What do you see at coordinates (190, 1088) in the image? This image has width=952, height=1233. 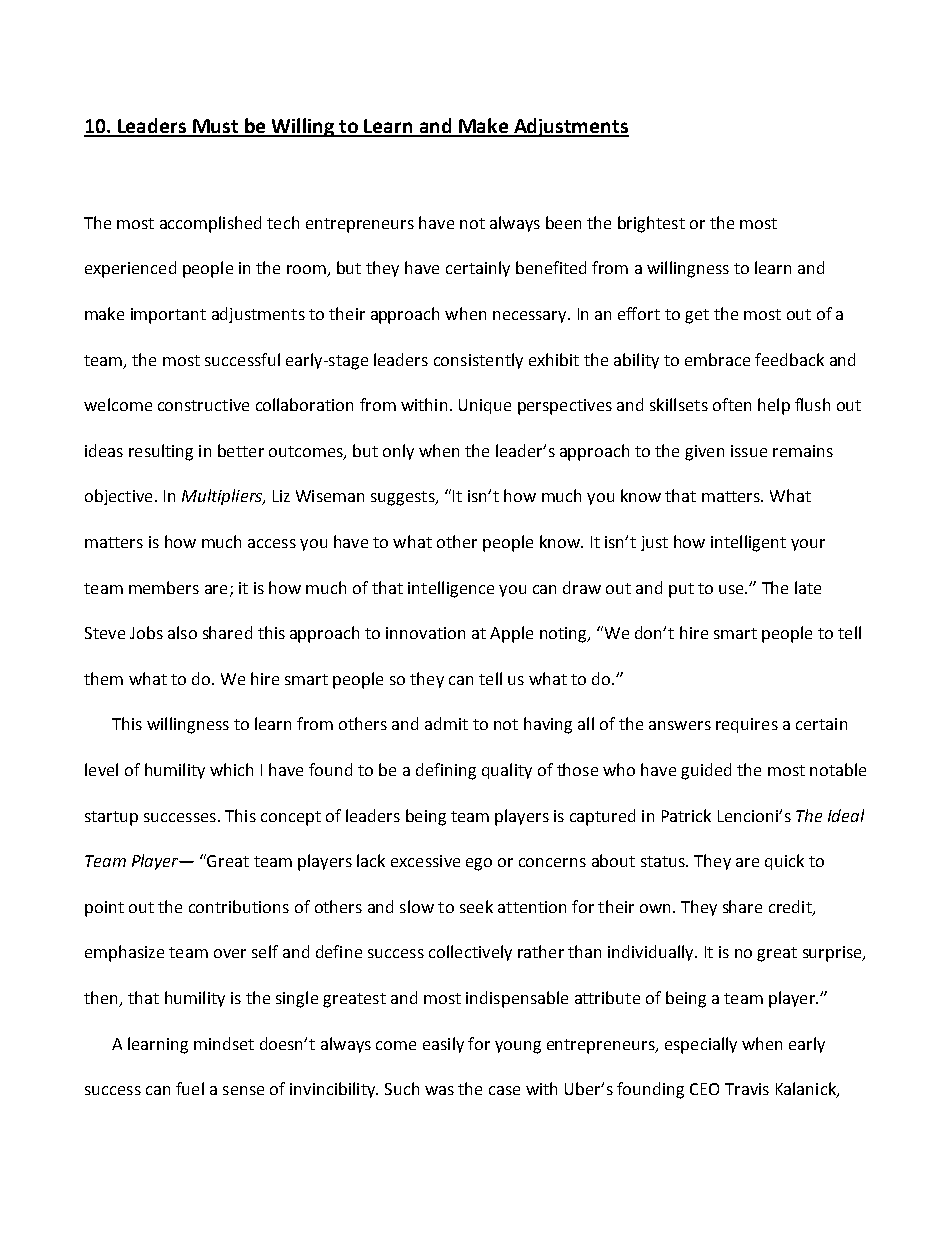 I see `fuel` at bounding box center [190, 1088].
